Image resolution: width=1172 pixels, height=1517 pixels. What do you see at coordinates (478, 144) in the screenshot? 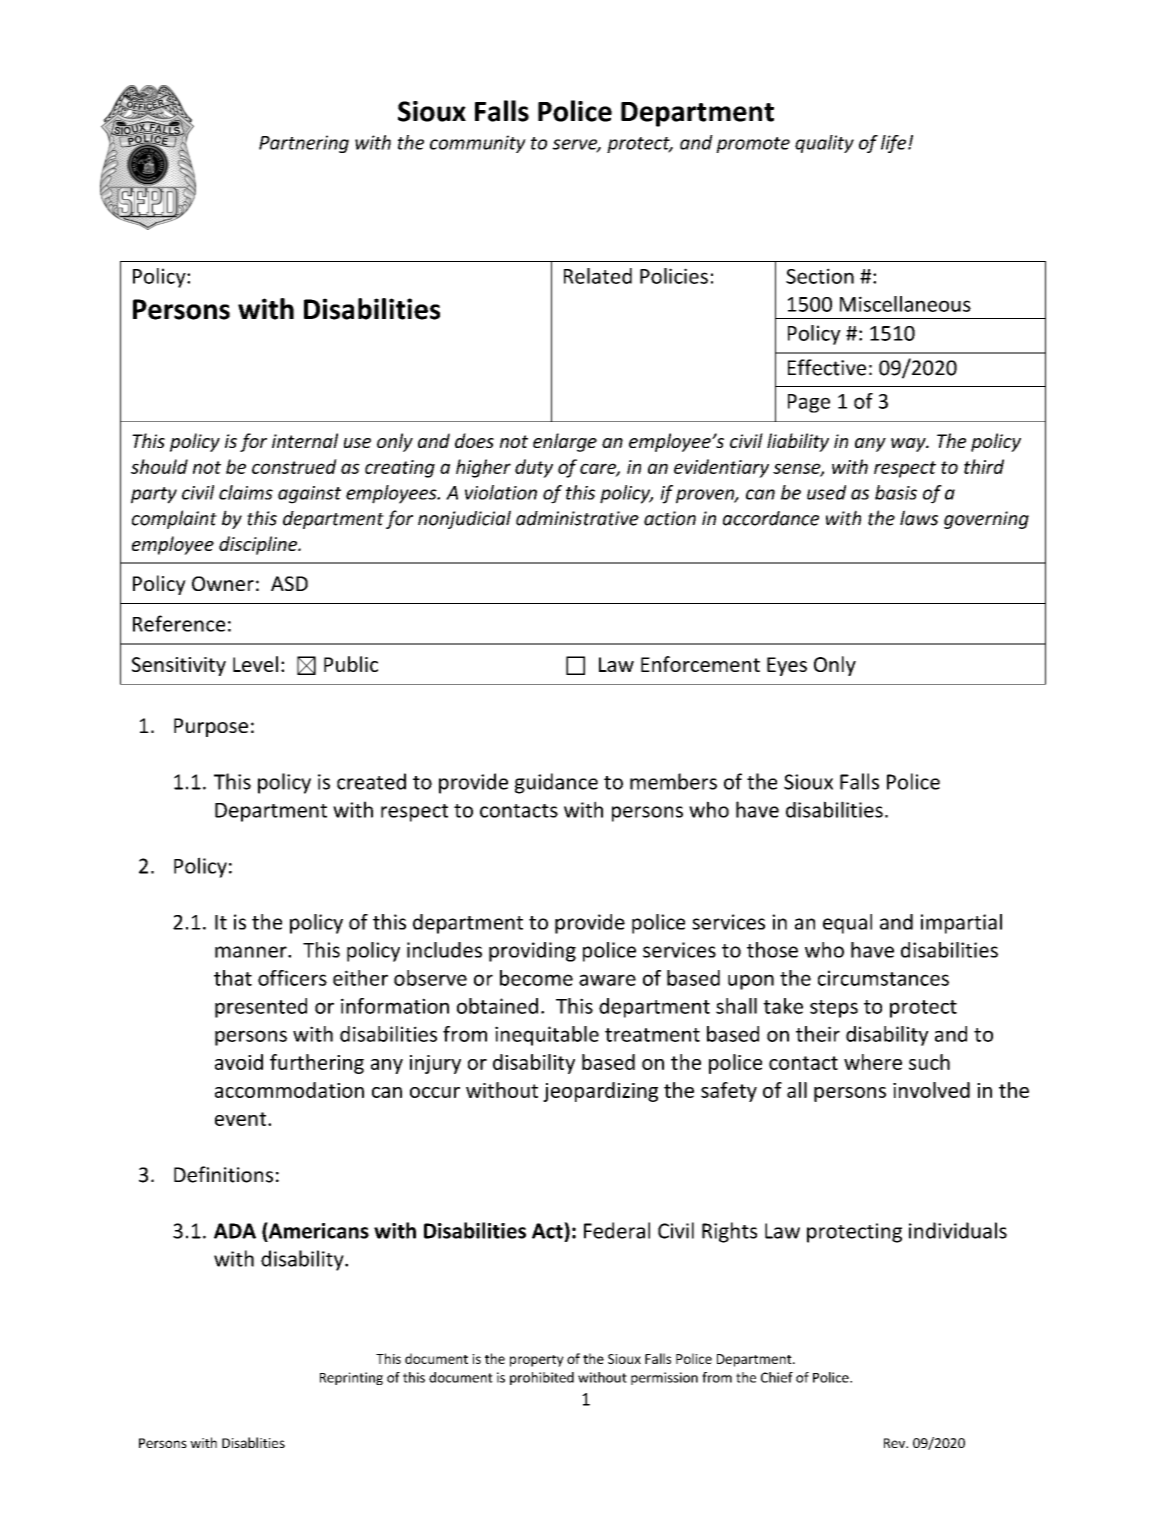
I see `community` at bounding box center [478, 144].
